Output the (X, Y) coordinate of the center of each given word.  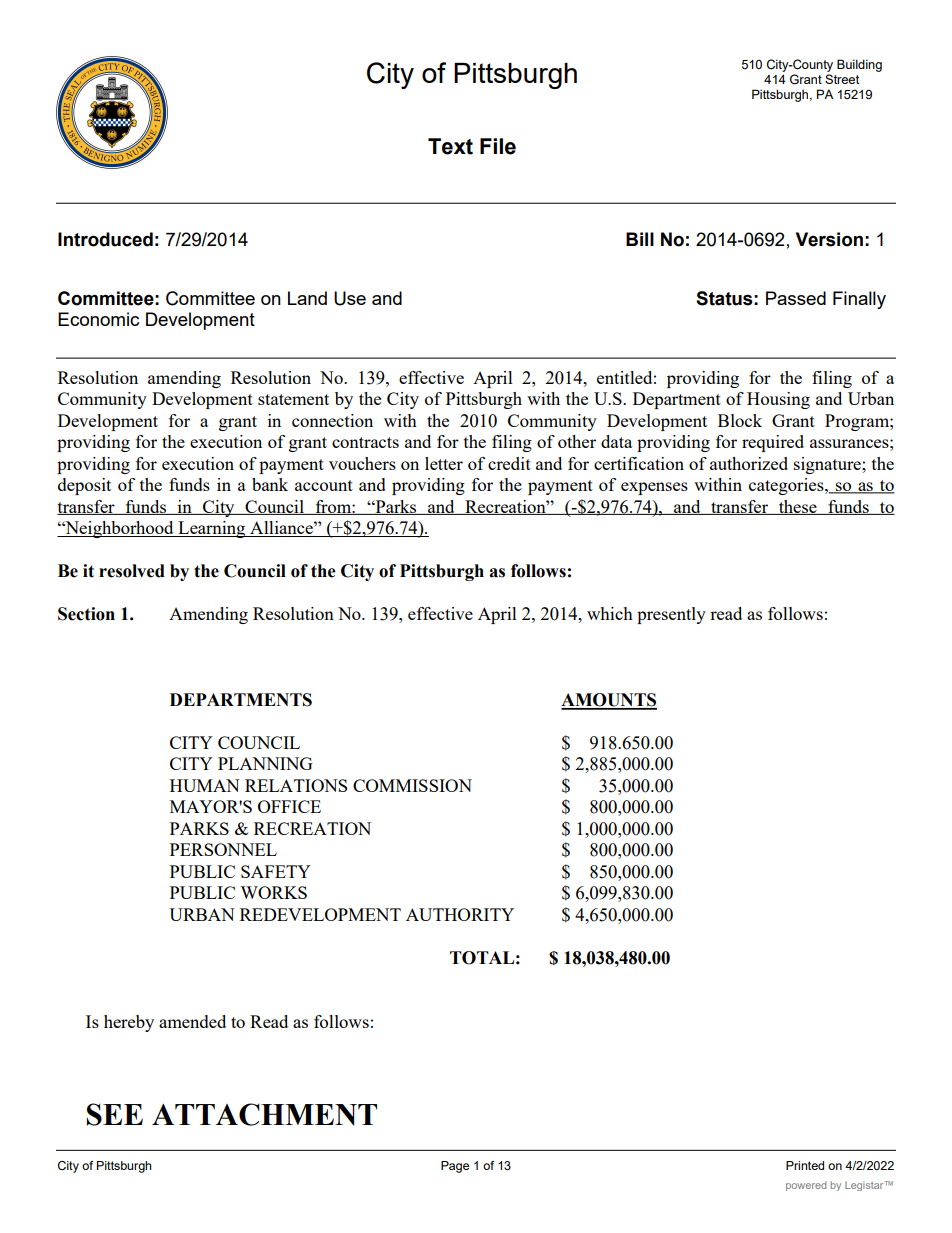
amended (192, 1021)
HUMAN (205, 785)
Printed (805, 1165)
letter (444, 463)
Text (450, 146)
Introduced (105, 239)
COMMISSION (412, 785)
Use (350, 298)
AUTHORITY (460, 914)
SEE (115, 1114)
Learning (212, 529)
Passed (796, 298)
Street (842, 79)
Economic (98, 319)
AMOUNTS (609, 701)
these (798, 507)
